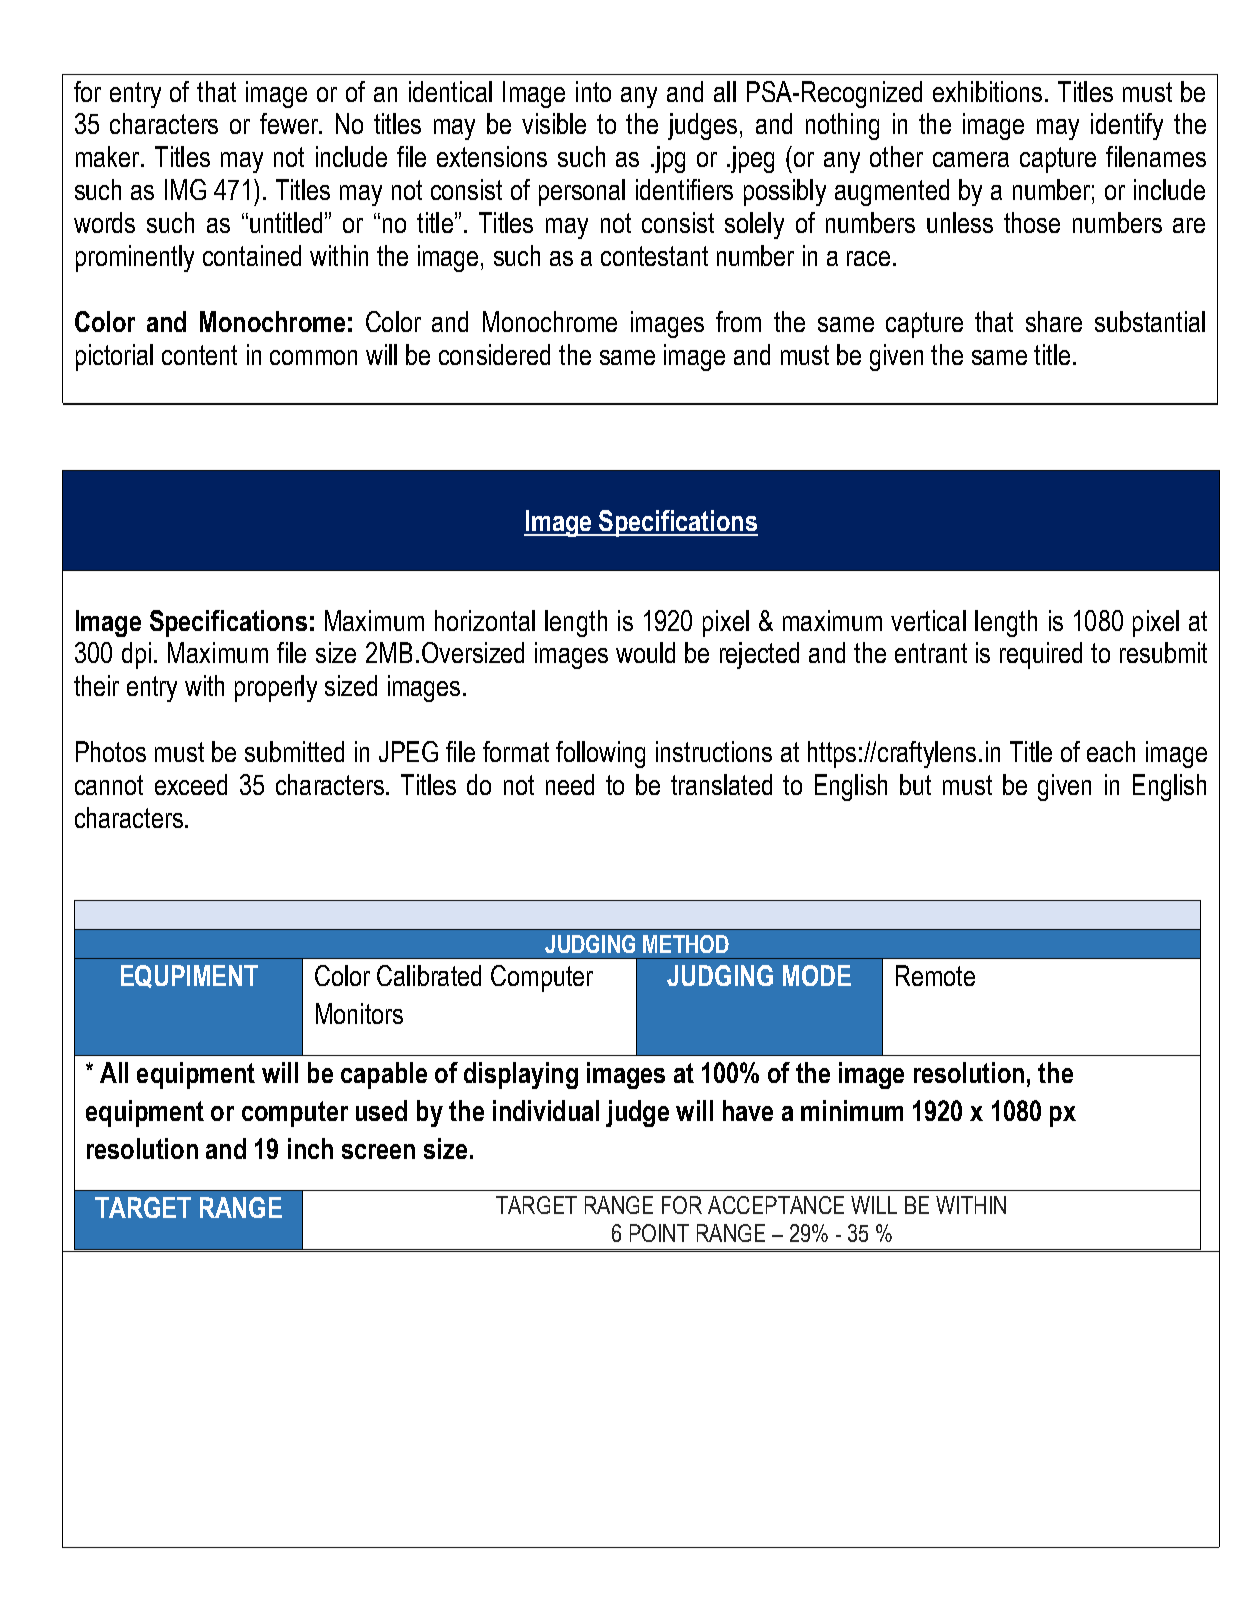 The height and width of the page is (1621, 1252). I want to click on exceed, so click(191, 784).
